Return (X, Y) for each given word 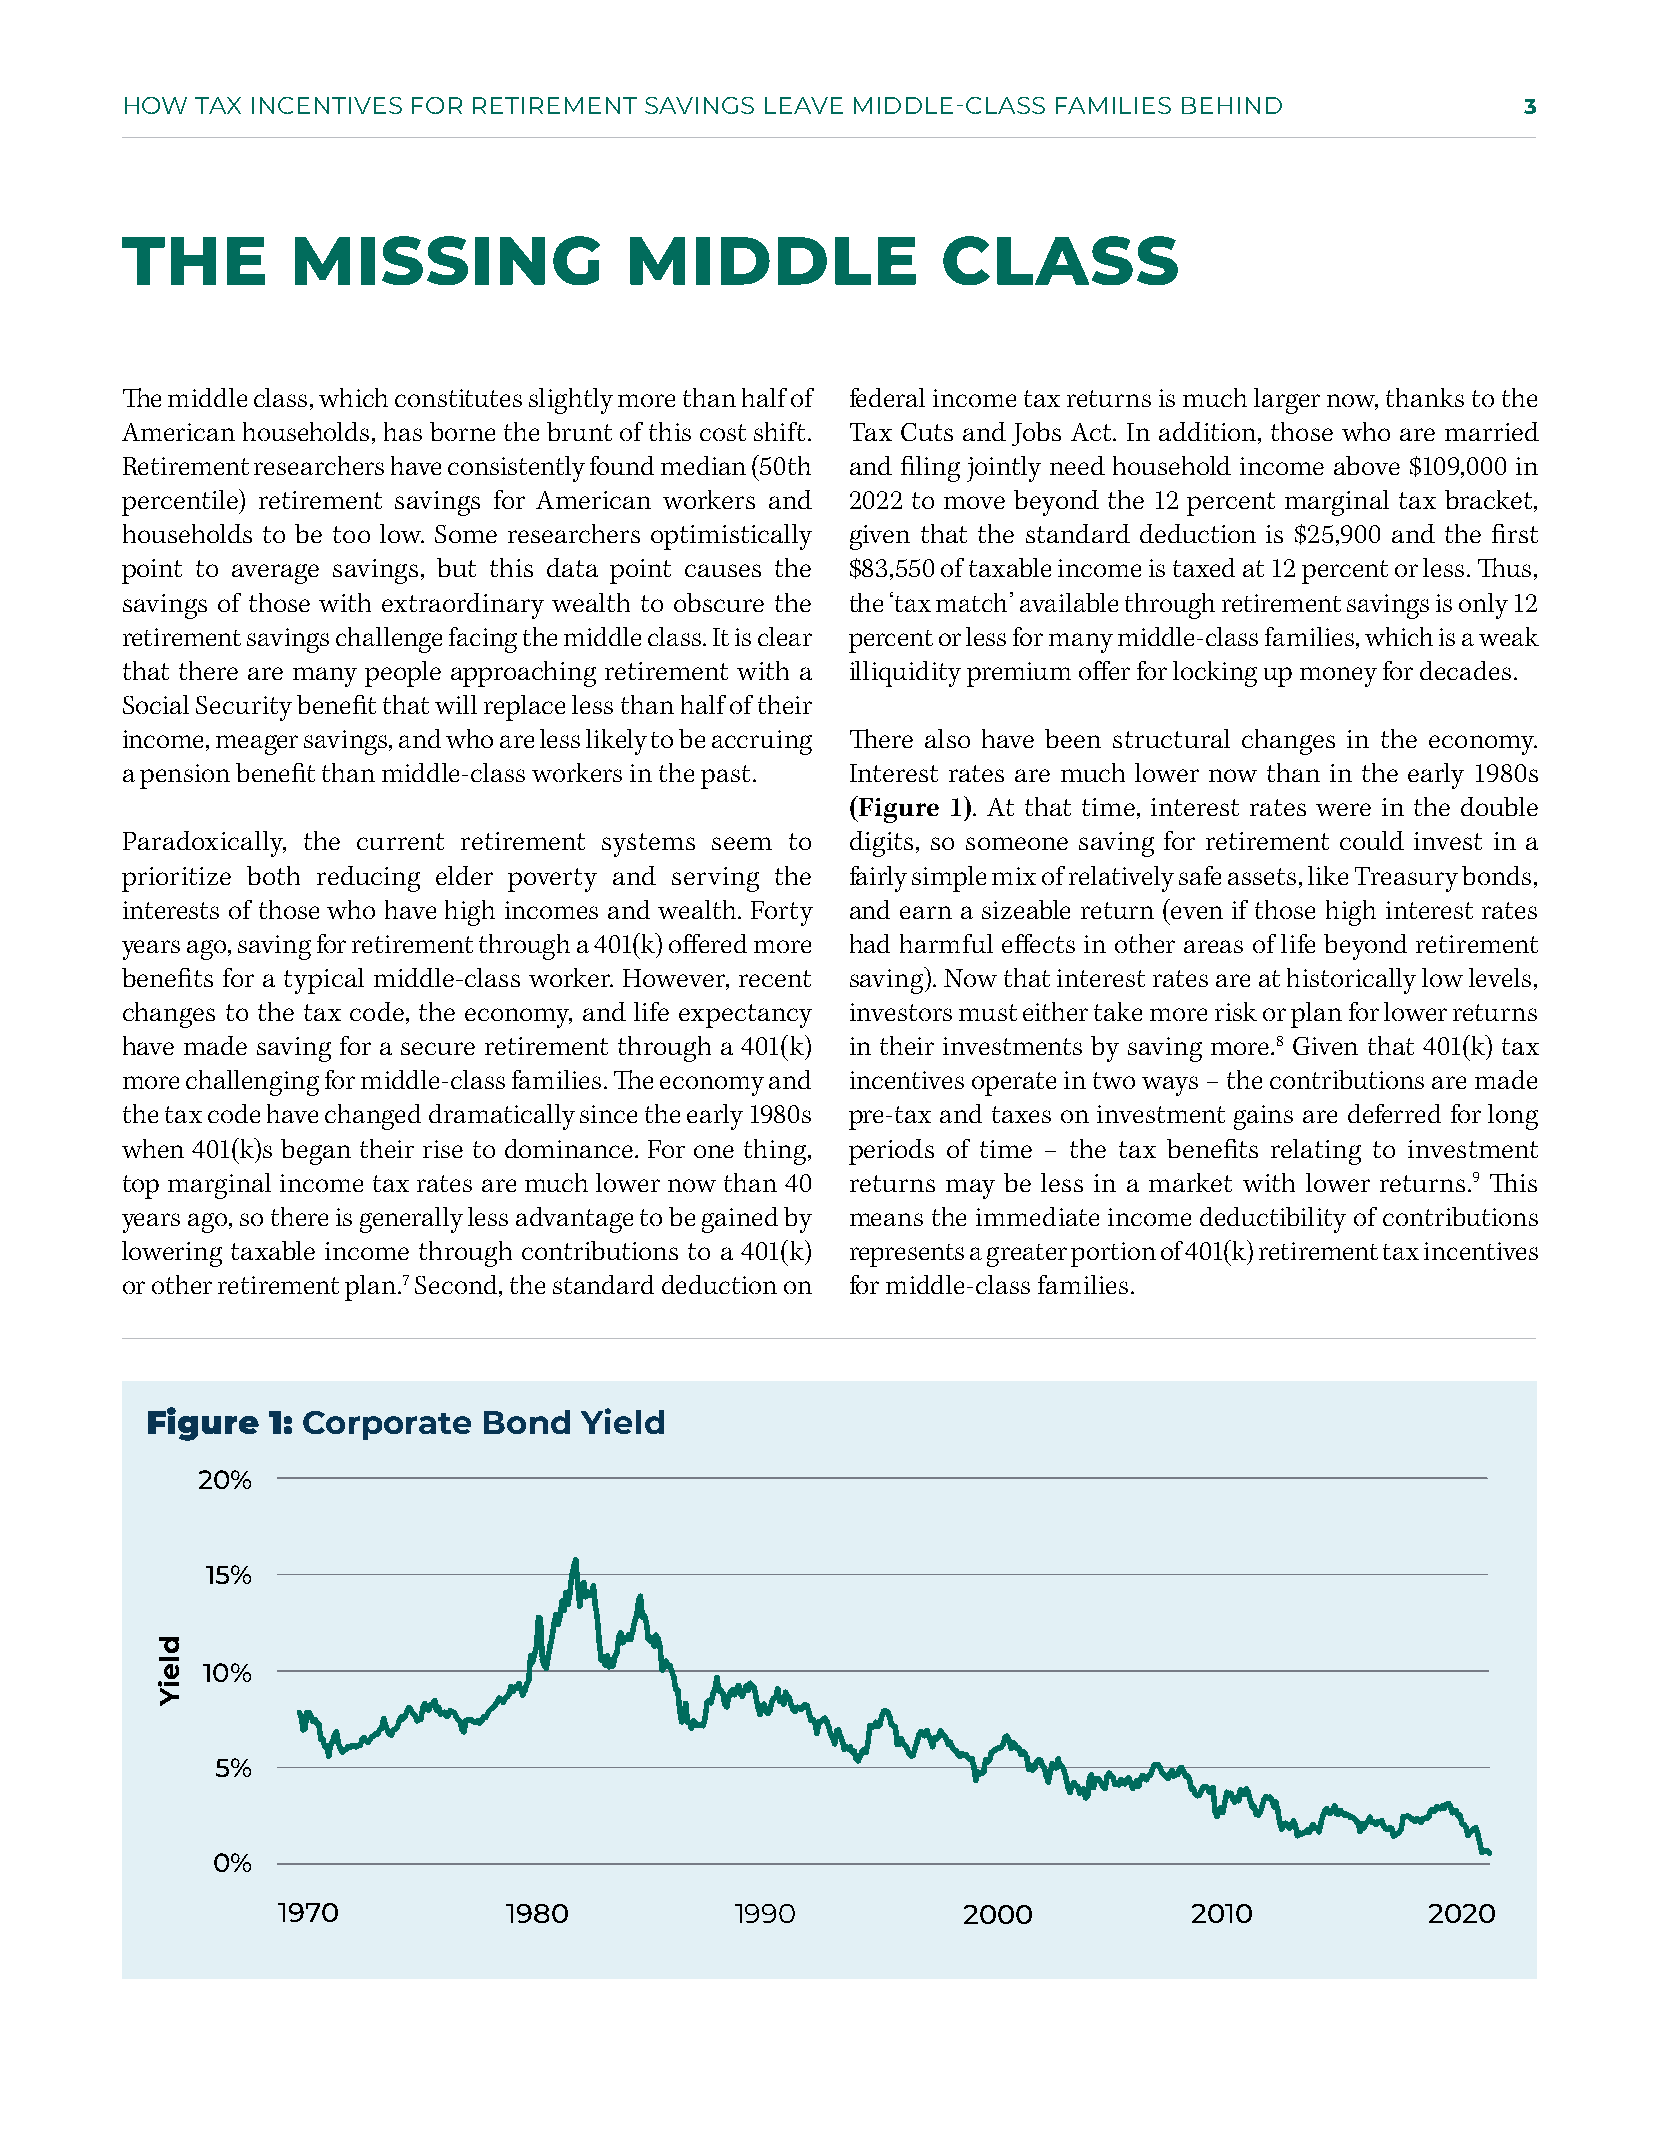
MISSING (447, 260)
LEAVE (804, 105)
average (275, 574)
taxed (1204, 567)
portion (1113, 1254)
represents (907, 1255)
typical (324, 981)
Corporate (387, 1425)
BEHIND (1232, 105)
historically (1351, 981)
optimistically (731, 537)
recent (775, 978)
